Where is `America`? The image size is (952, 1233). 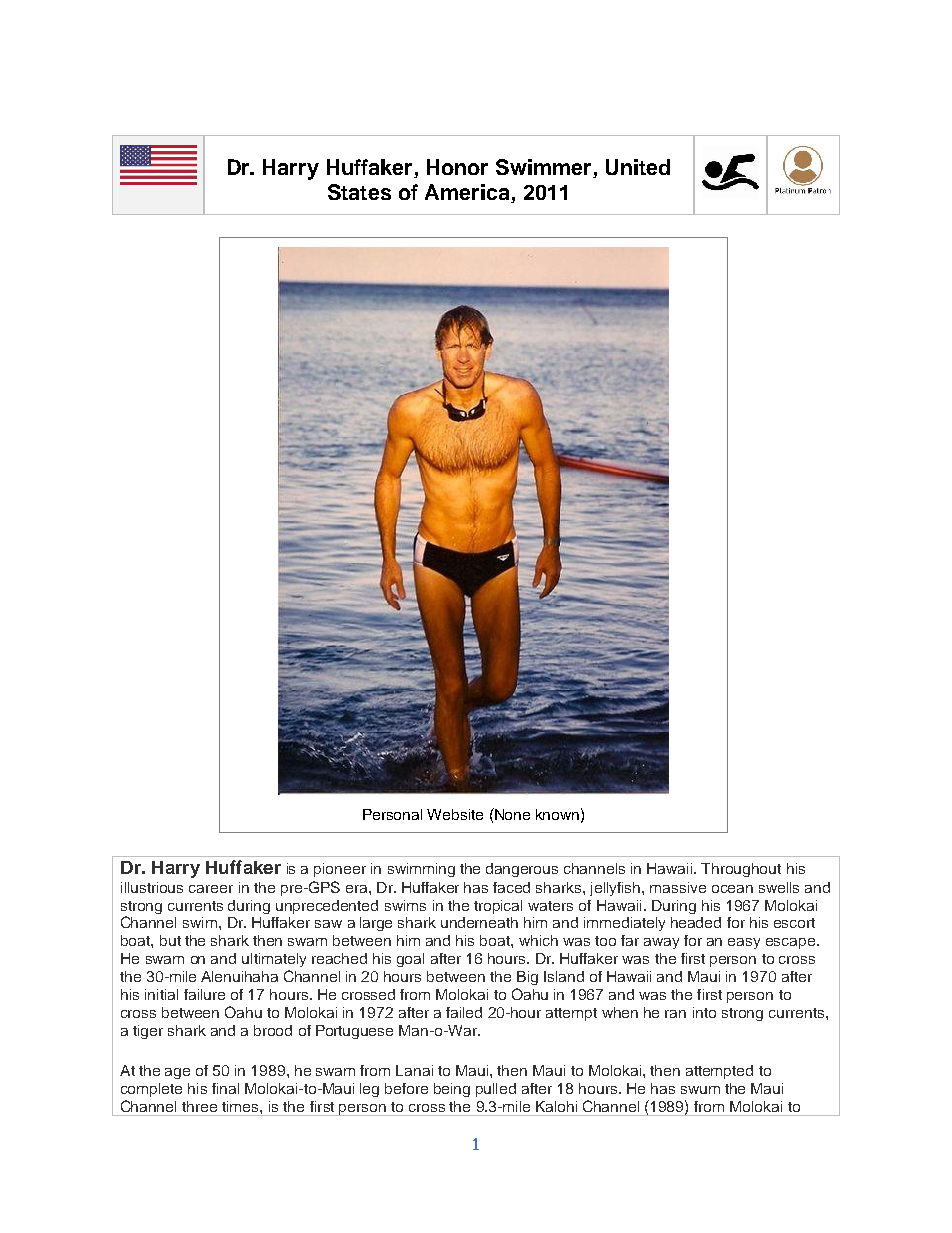 America is located at coordinates (468, 193).
